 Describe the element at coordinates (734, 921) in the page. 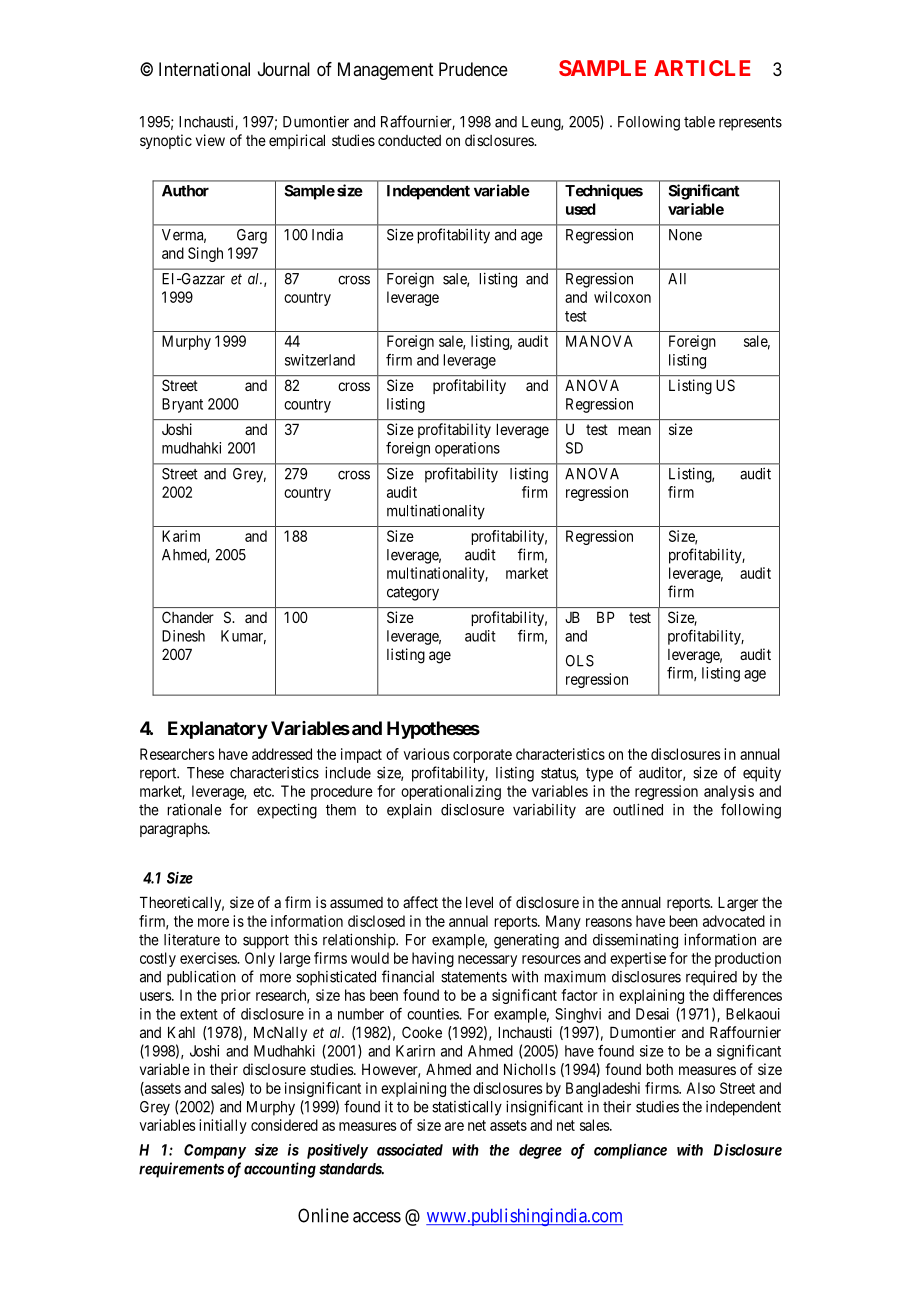

I see `advocated` at that location.
